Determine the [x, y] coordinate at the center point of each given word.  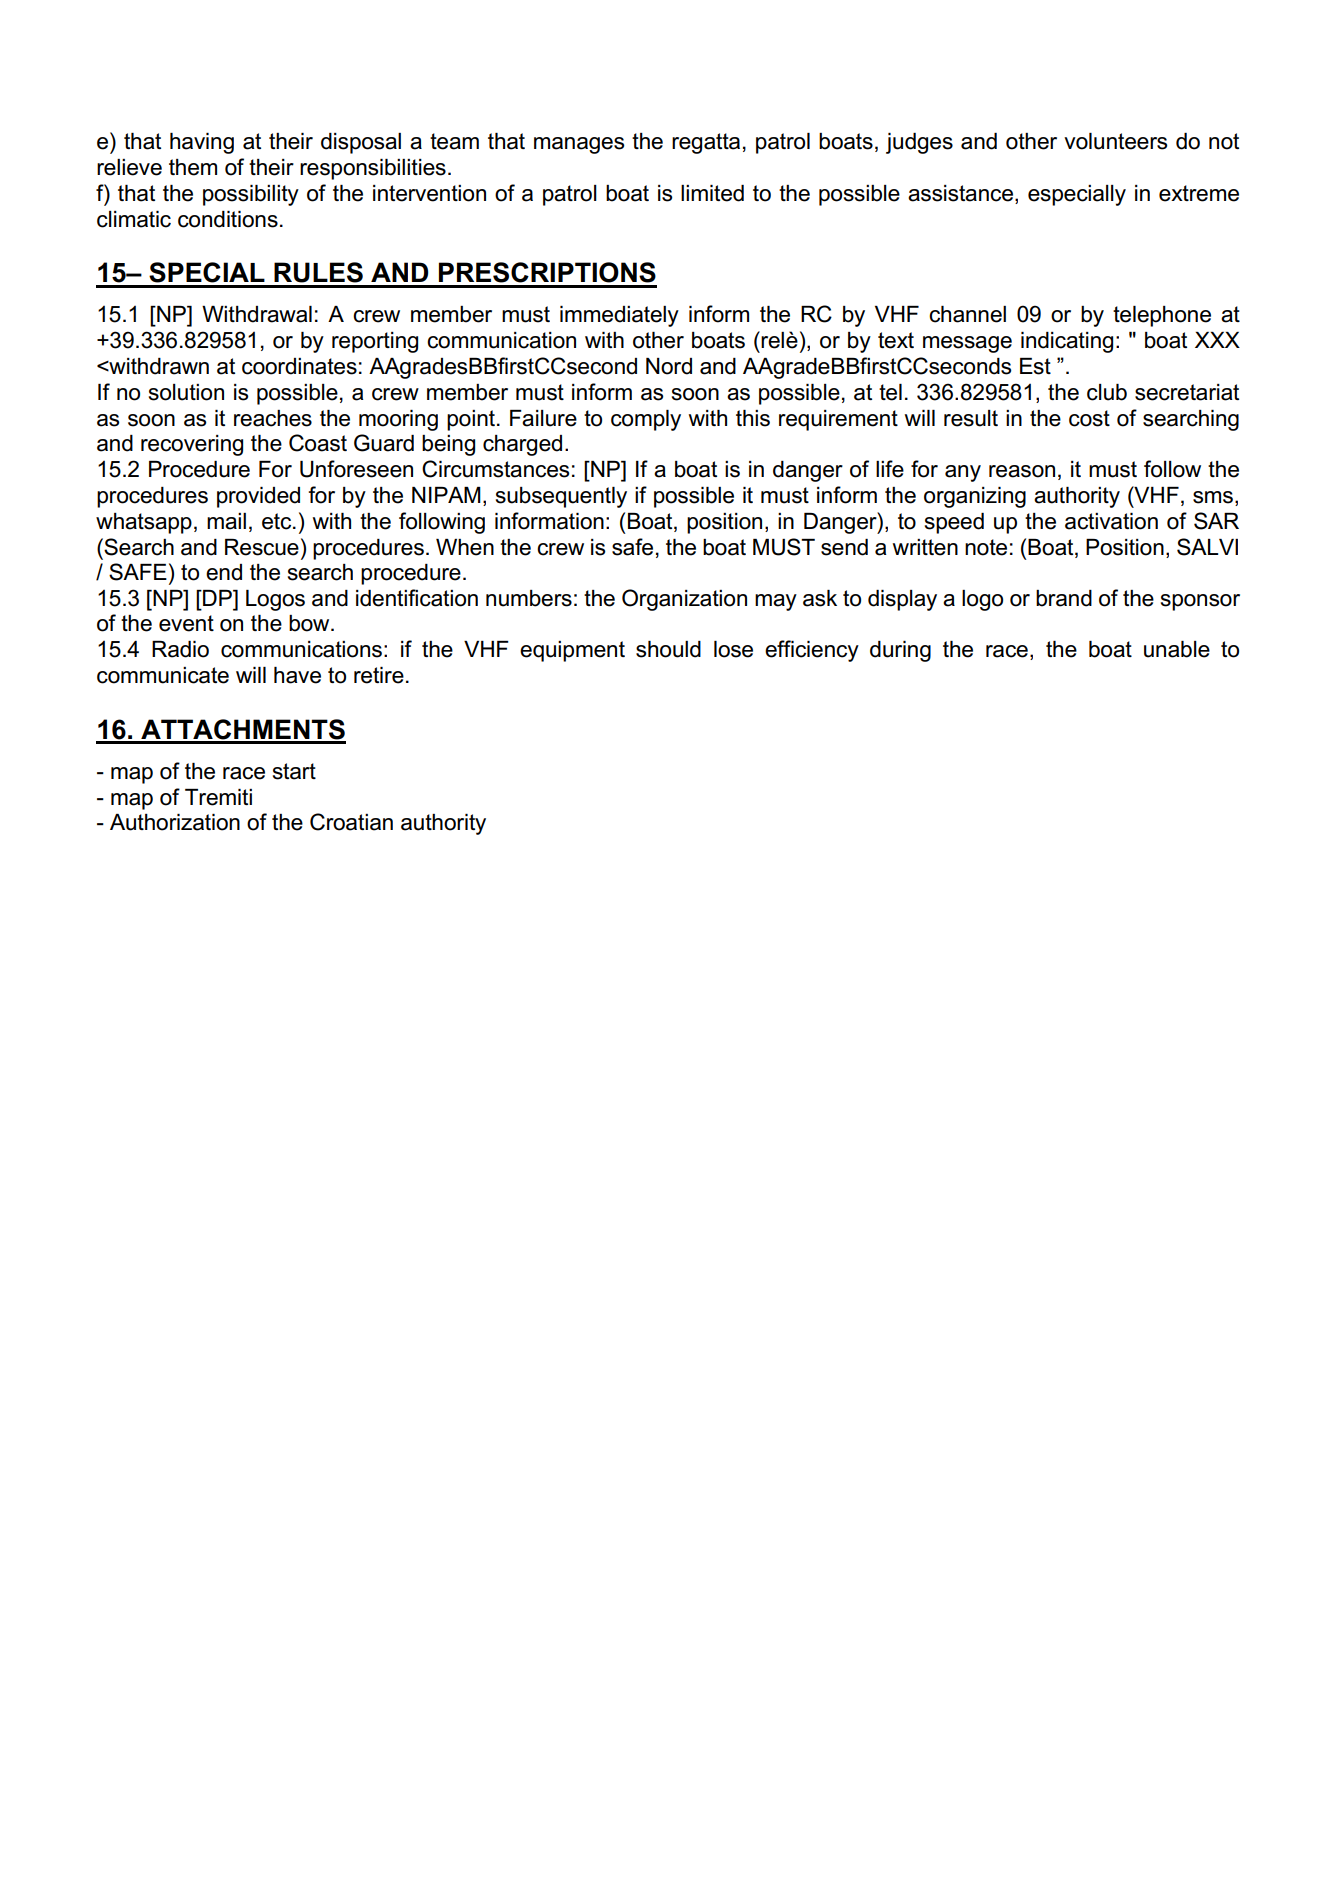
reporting [375, 342]
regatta [706, 143]
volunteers [1115, 141]
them [193, 167]
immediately [619, 316]
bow [310, 623]
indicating [1067, 342]
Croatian [351, 822]
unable [1177, 649]
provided [258, 497]
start [294, 771]
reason [1022, 471]
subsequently [561, 497]
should [668, 649]
